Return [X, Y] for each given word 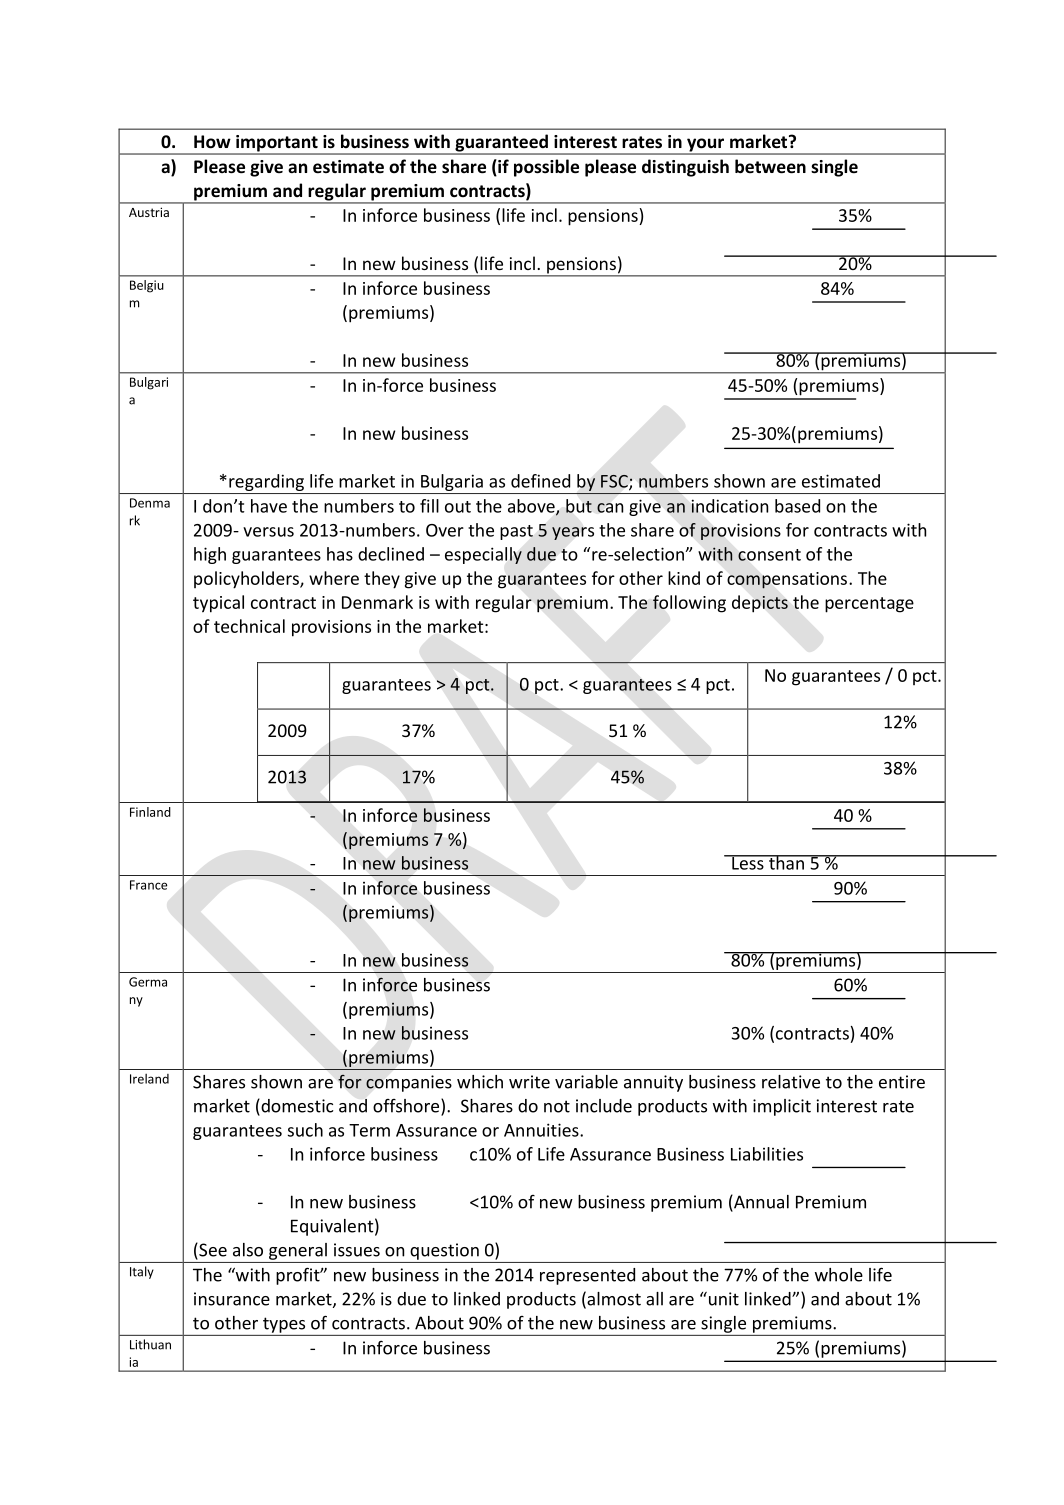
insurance [232, 1299]
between [770, 166]
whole [839, 1275]
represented [587, 1276]
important [277, 144]
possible [546, 168]
